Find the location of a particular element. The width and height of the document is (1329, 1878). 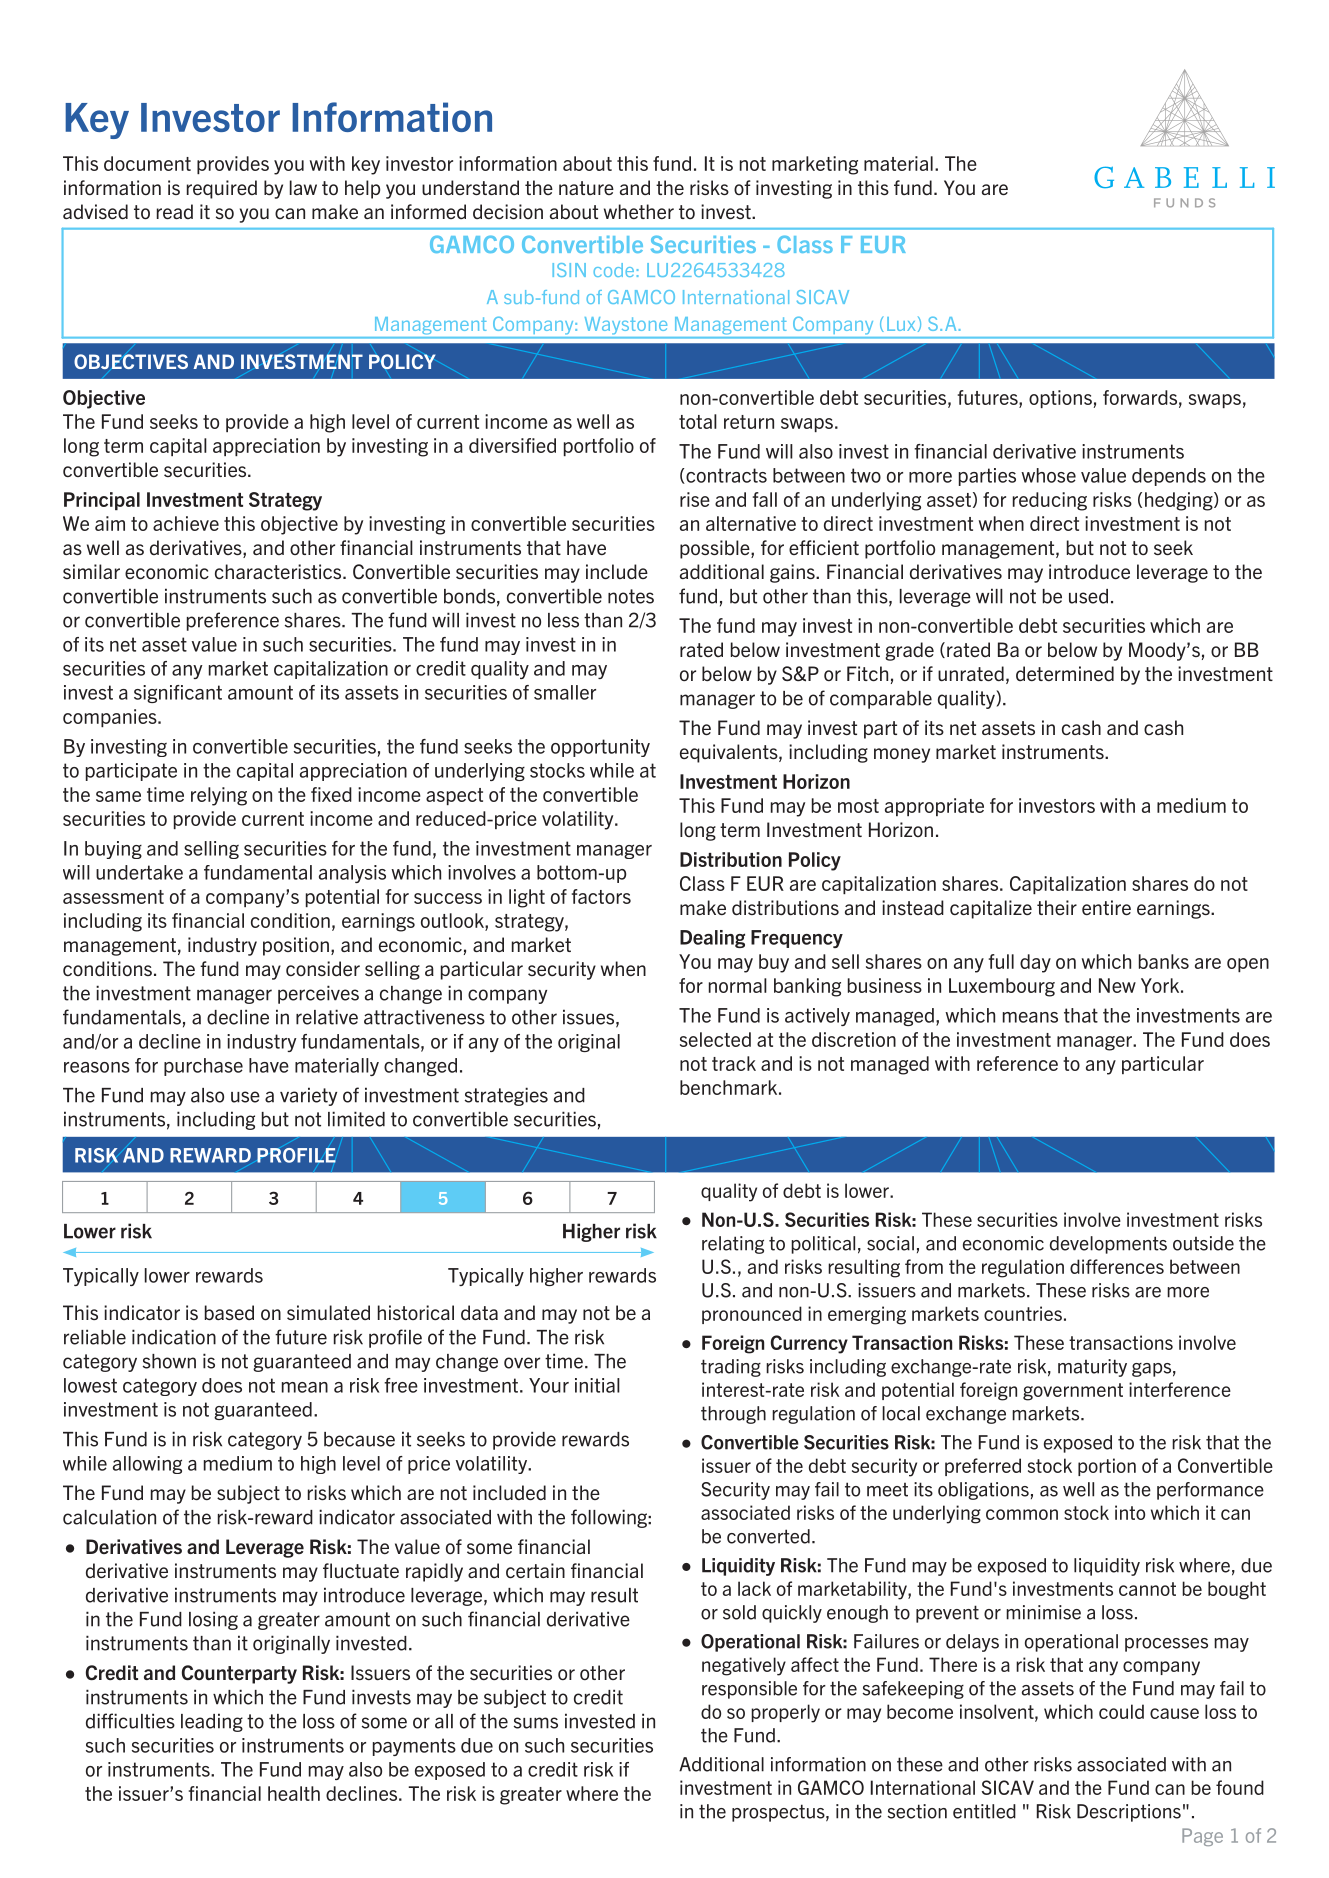

notes is located at coordinates (631, 596).
